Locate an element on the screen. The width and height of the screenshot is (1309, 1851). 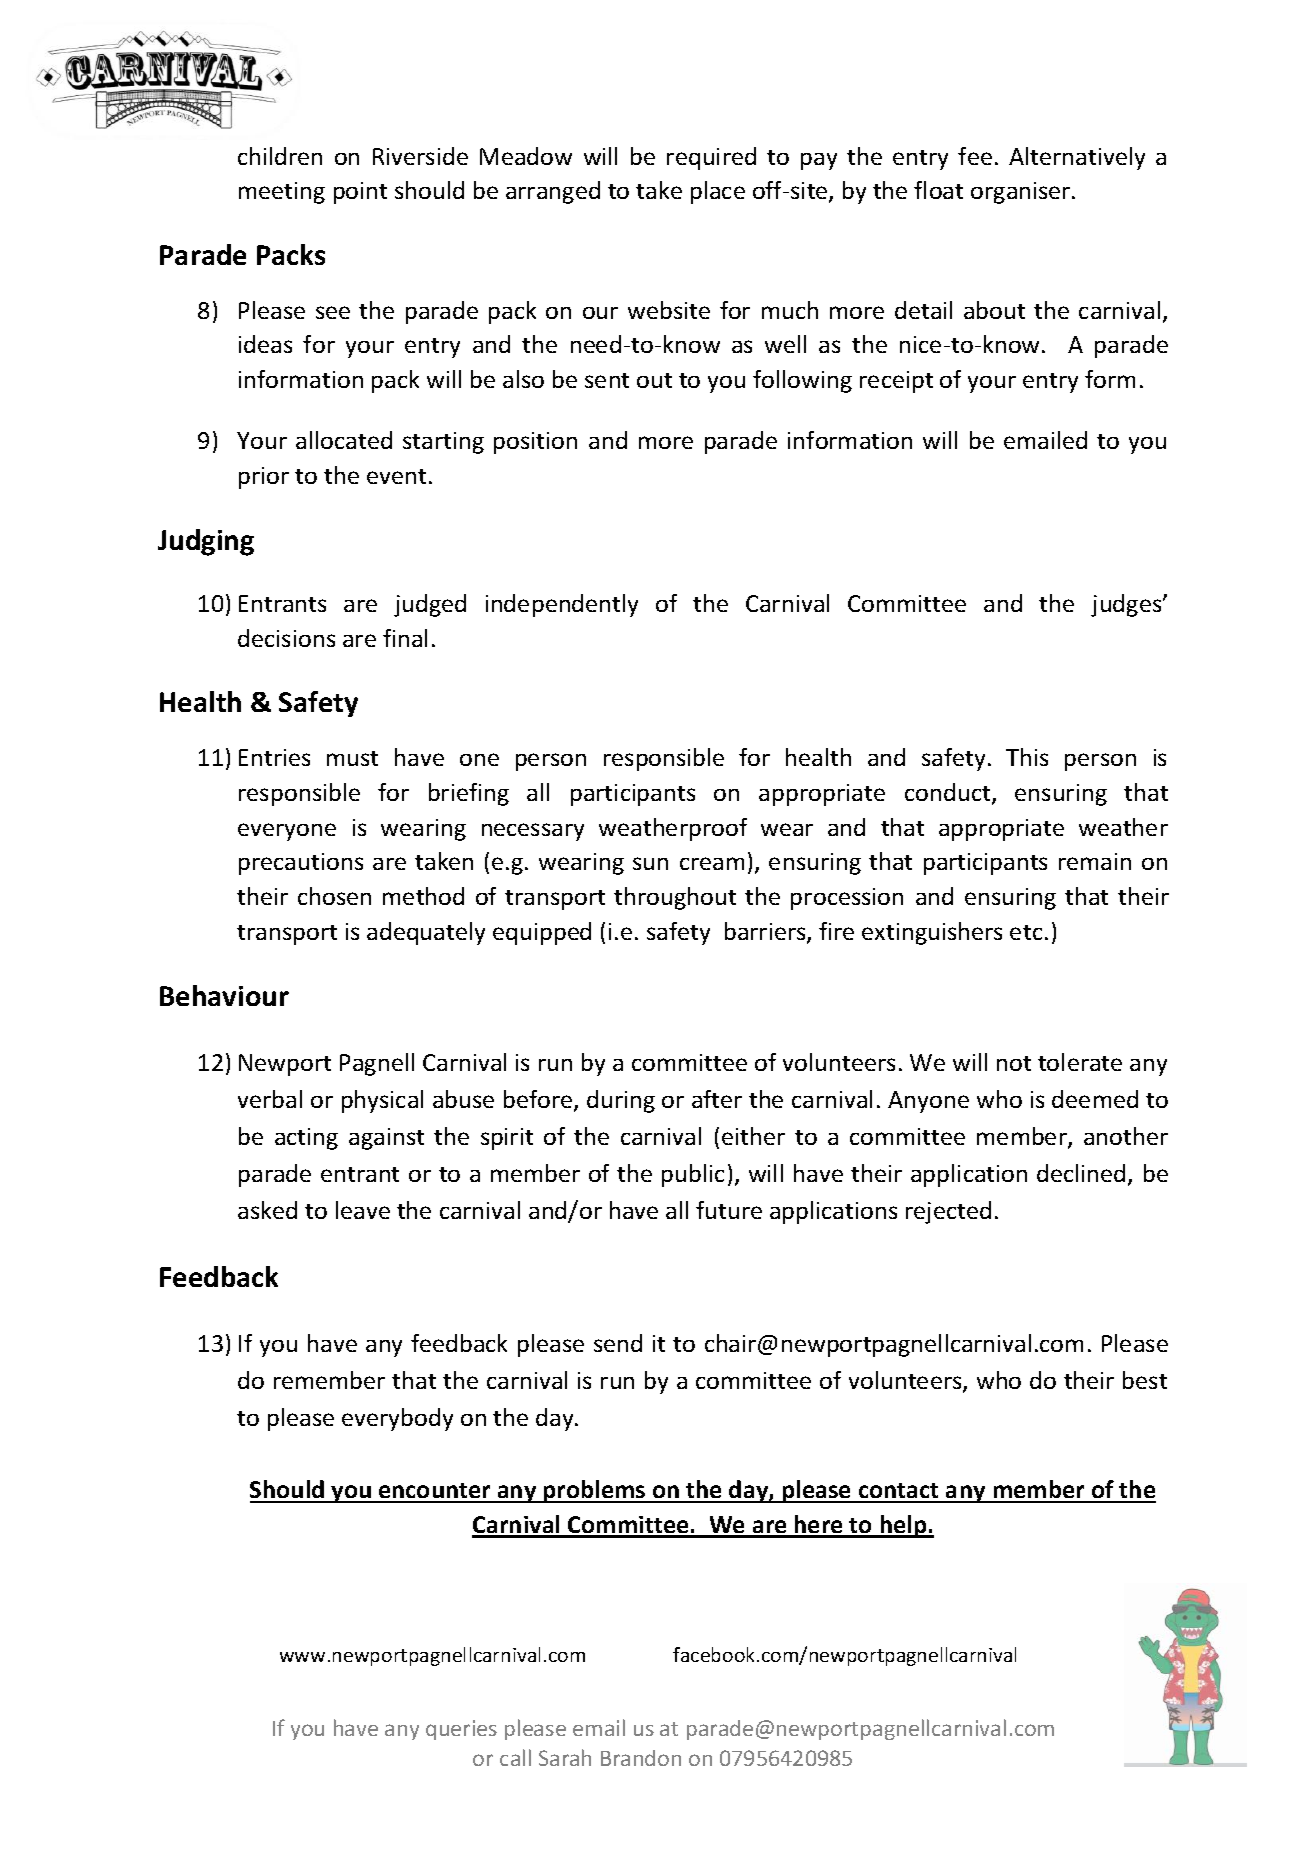
Brandon is located at coordinates (641, 1758).
